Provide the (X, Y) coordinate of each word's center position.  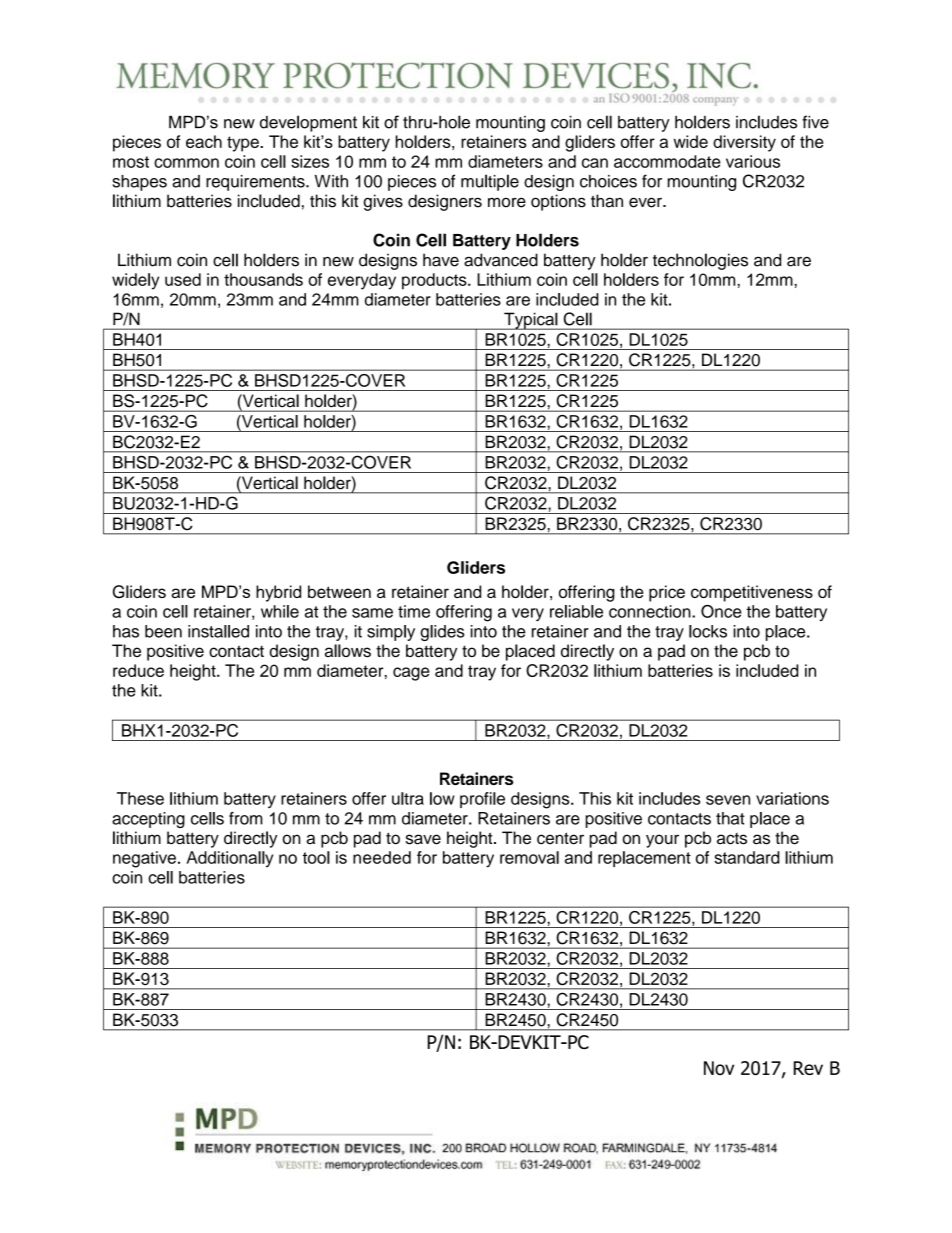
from (246, 818)
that (730, 818)
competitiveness (752, 593)
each (204, 141)
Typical (531, 321)
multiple (490, 182)
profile (482, 800)
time (414, 611)
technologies (700, 261)
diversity (744, 143)
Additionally (229, 859)
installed (218, 631)
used (183, 279)
